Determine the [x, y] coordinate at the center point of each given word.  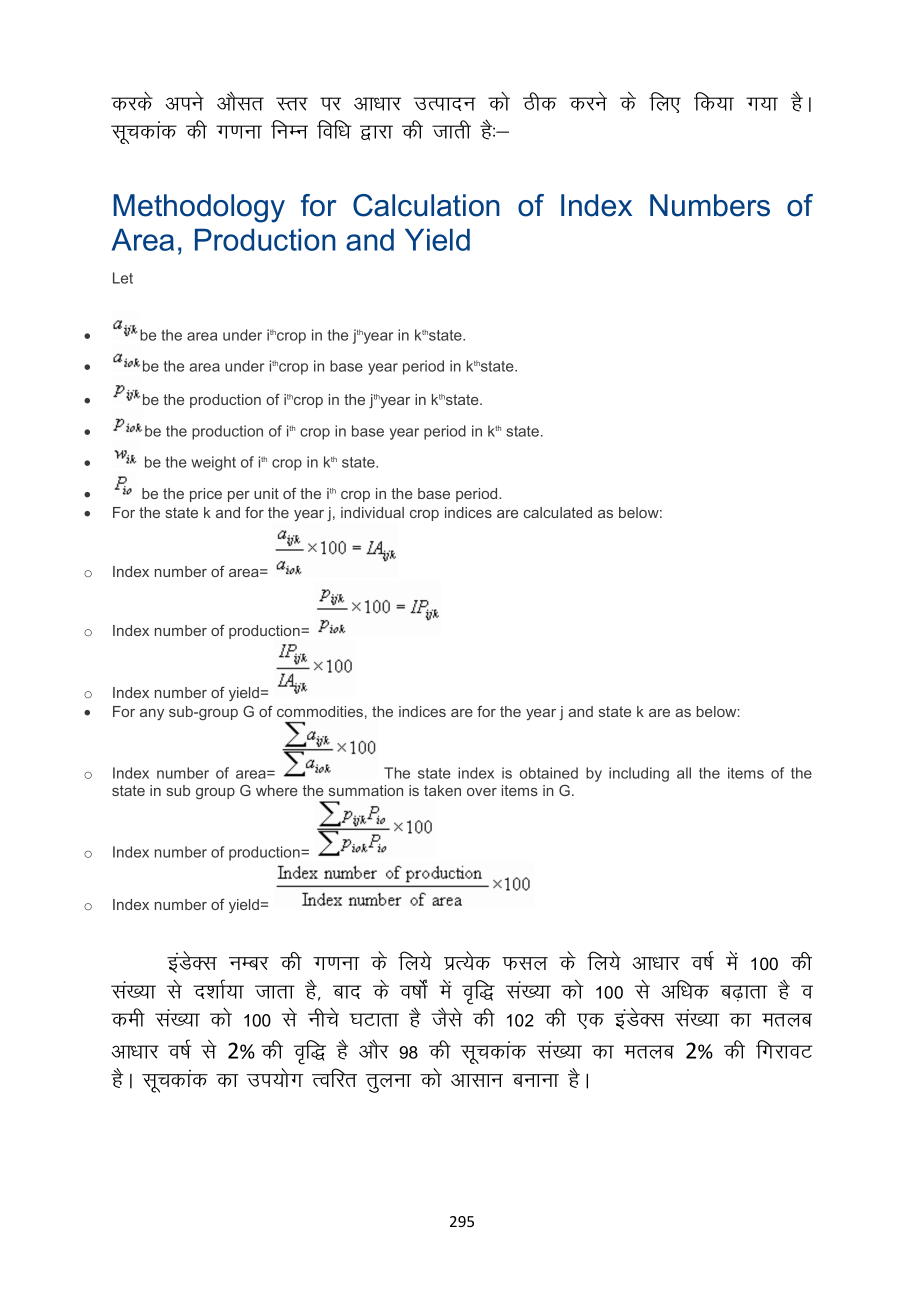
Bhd [540, 101]
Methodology [199, 208]
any [152, 714]
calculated [558, 512]
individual [372, 512]
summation [366, 790]
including [639, 774]
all [684, 773]
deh [128, 1017]
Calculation [426, 205]
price [206, 495]
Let [123, 278]
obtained [549, 773]
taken [442, 790]
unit [266, 493]
